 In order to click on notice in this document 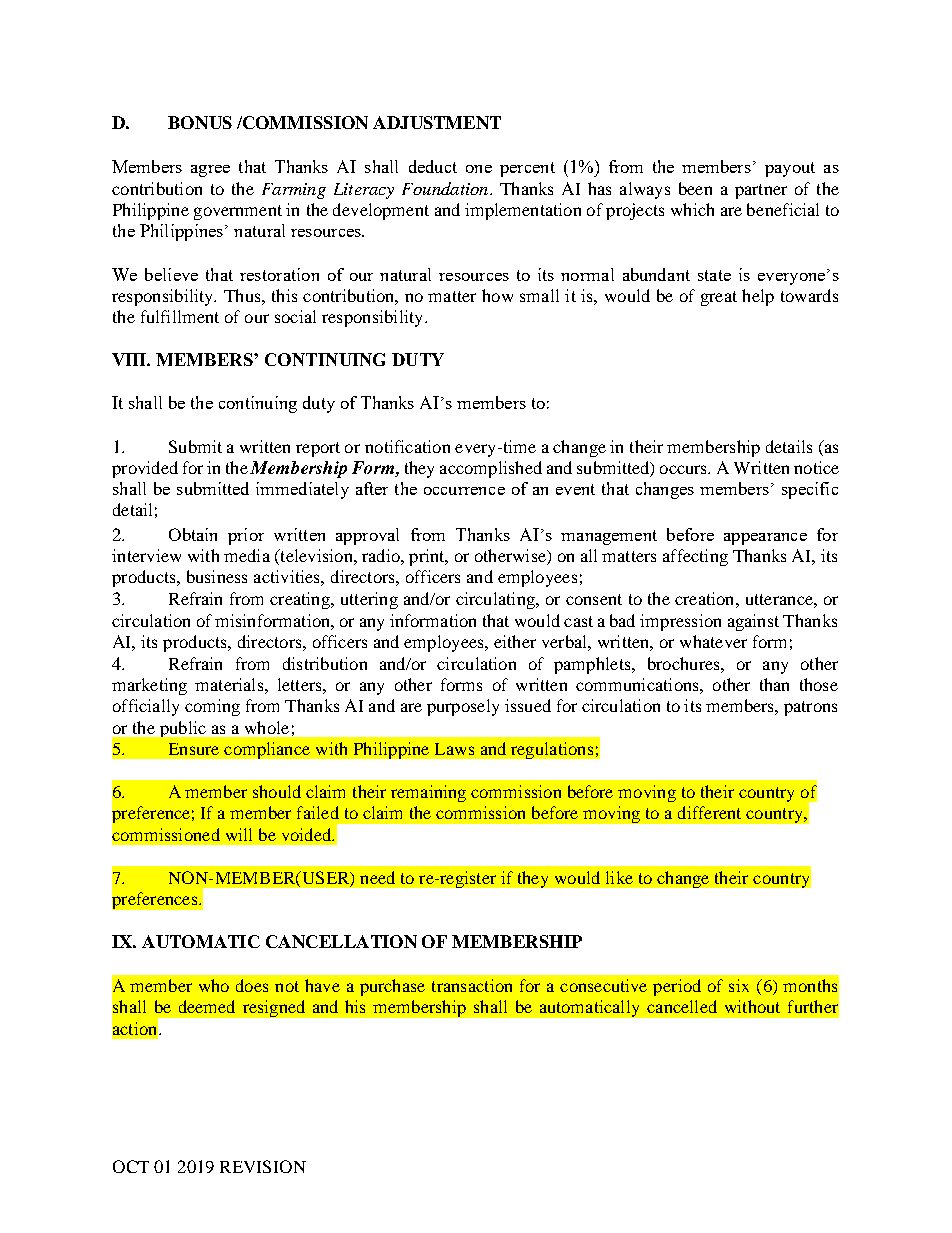, I will do `click(816, 467)`.
